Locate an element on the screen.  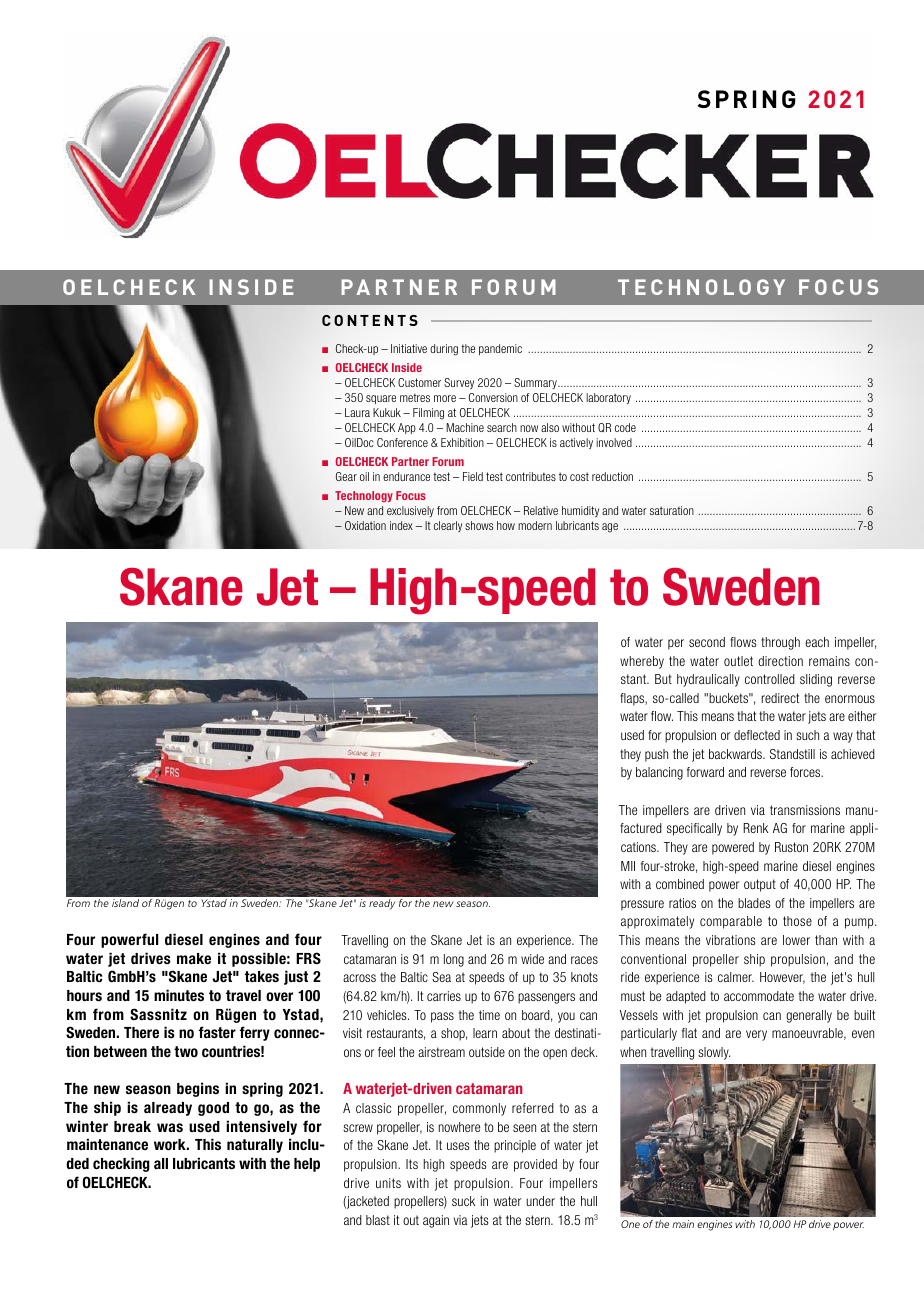
CONTENTS is located at coordinates (370, 320).
